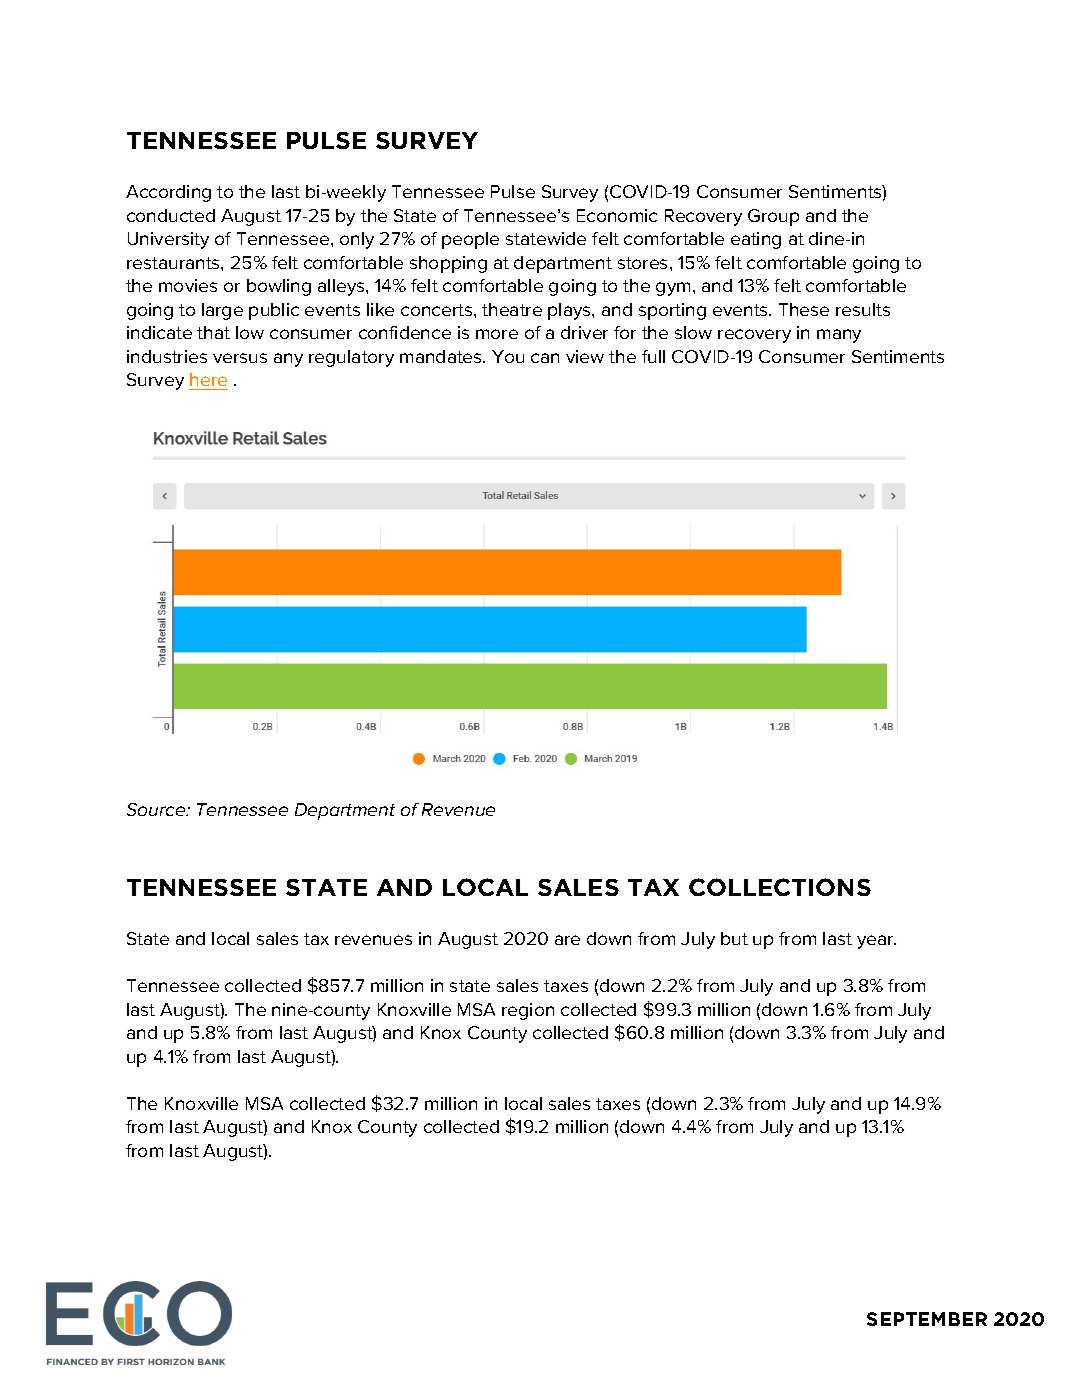 The width and height of the page is (1073, 1388). What do you see at coordinates (528, 1011) in the page?
I see `region` at bounding box center [528, 1011].
